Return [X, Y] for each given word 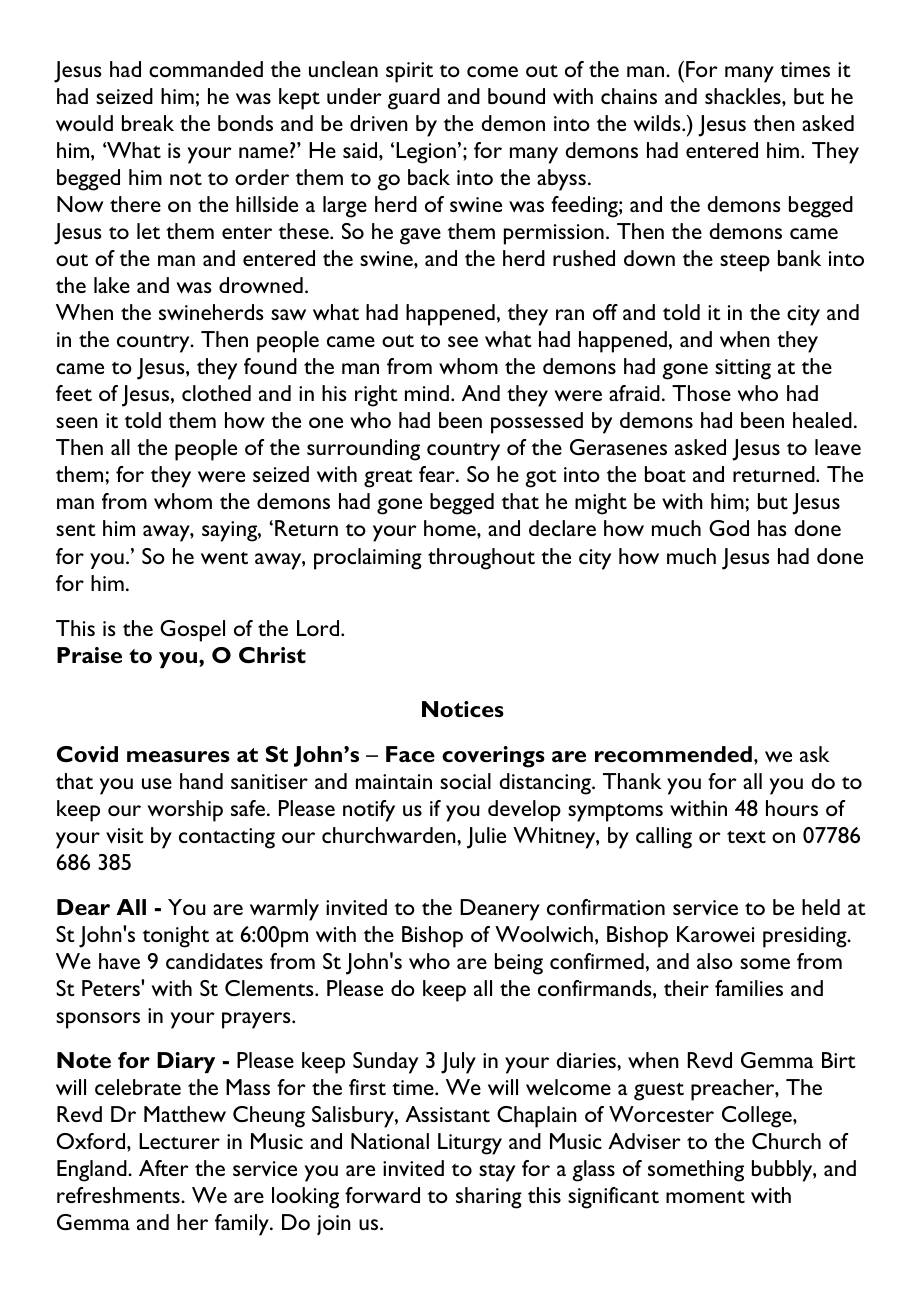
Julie [486, 838]
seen [77, 422]
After [164, 1168]
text [746, 836]
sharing [489, 1198]
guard [414, 99]
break [148, 123]
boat [665, 474]
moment [705, 1196]
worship [185, 811]
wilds [658, 123]
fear [438, 474]
